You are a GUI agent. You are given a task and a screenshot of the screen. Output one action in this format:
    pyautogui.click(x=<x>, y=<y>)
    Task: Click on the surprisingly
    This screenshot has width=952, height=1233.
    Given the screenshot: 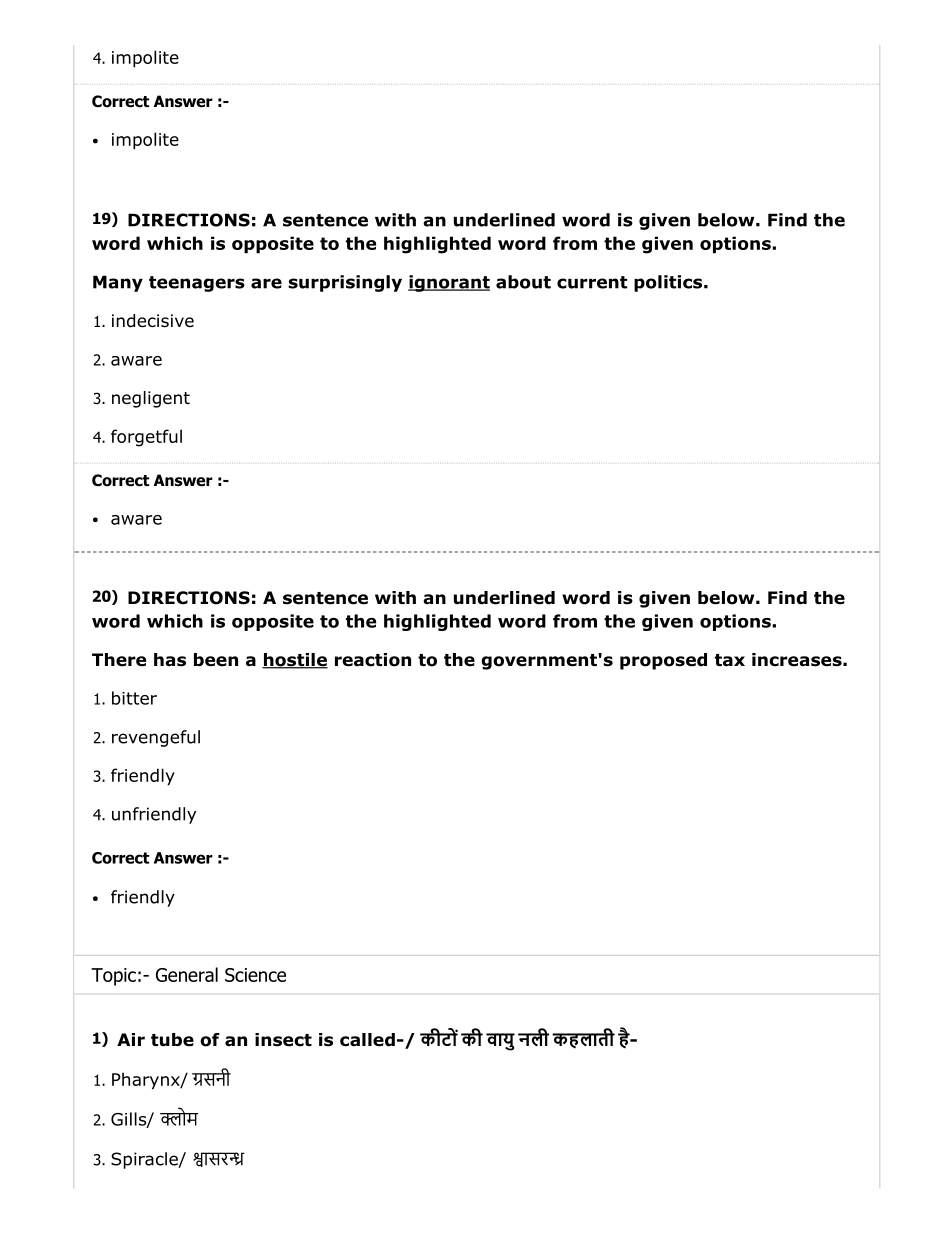 What is the action you would take?
    pyautogui.click(x=345, y=283)
